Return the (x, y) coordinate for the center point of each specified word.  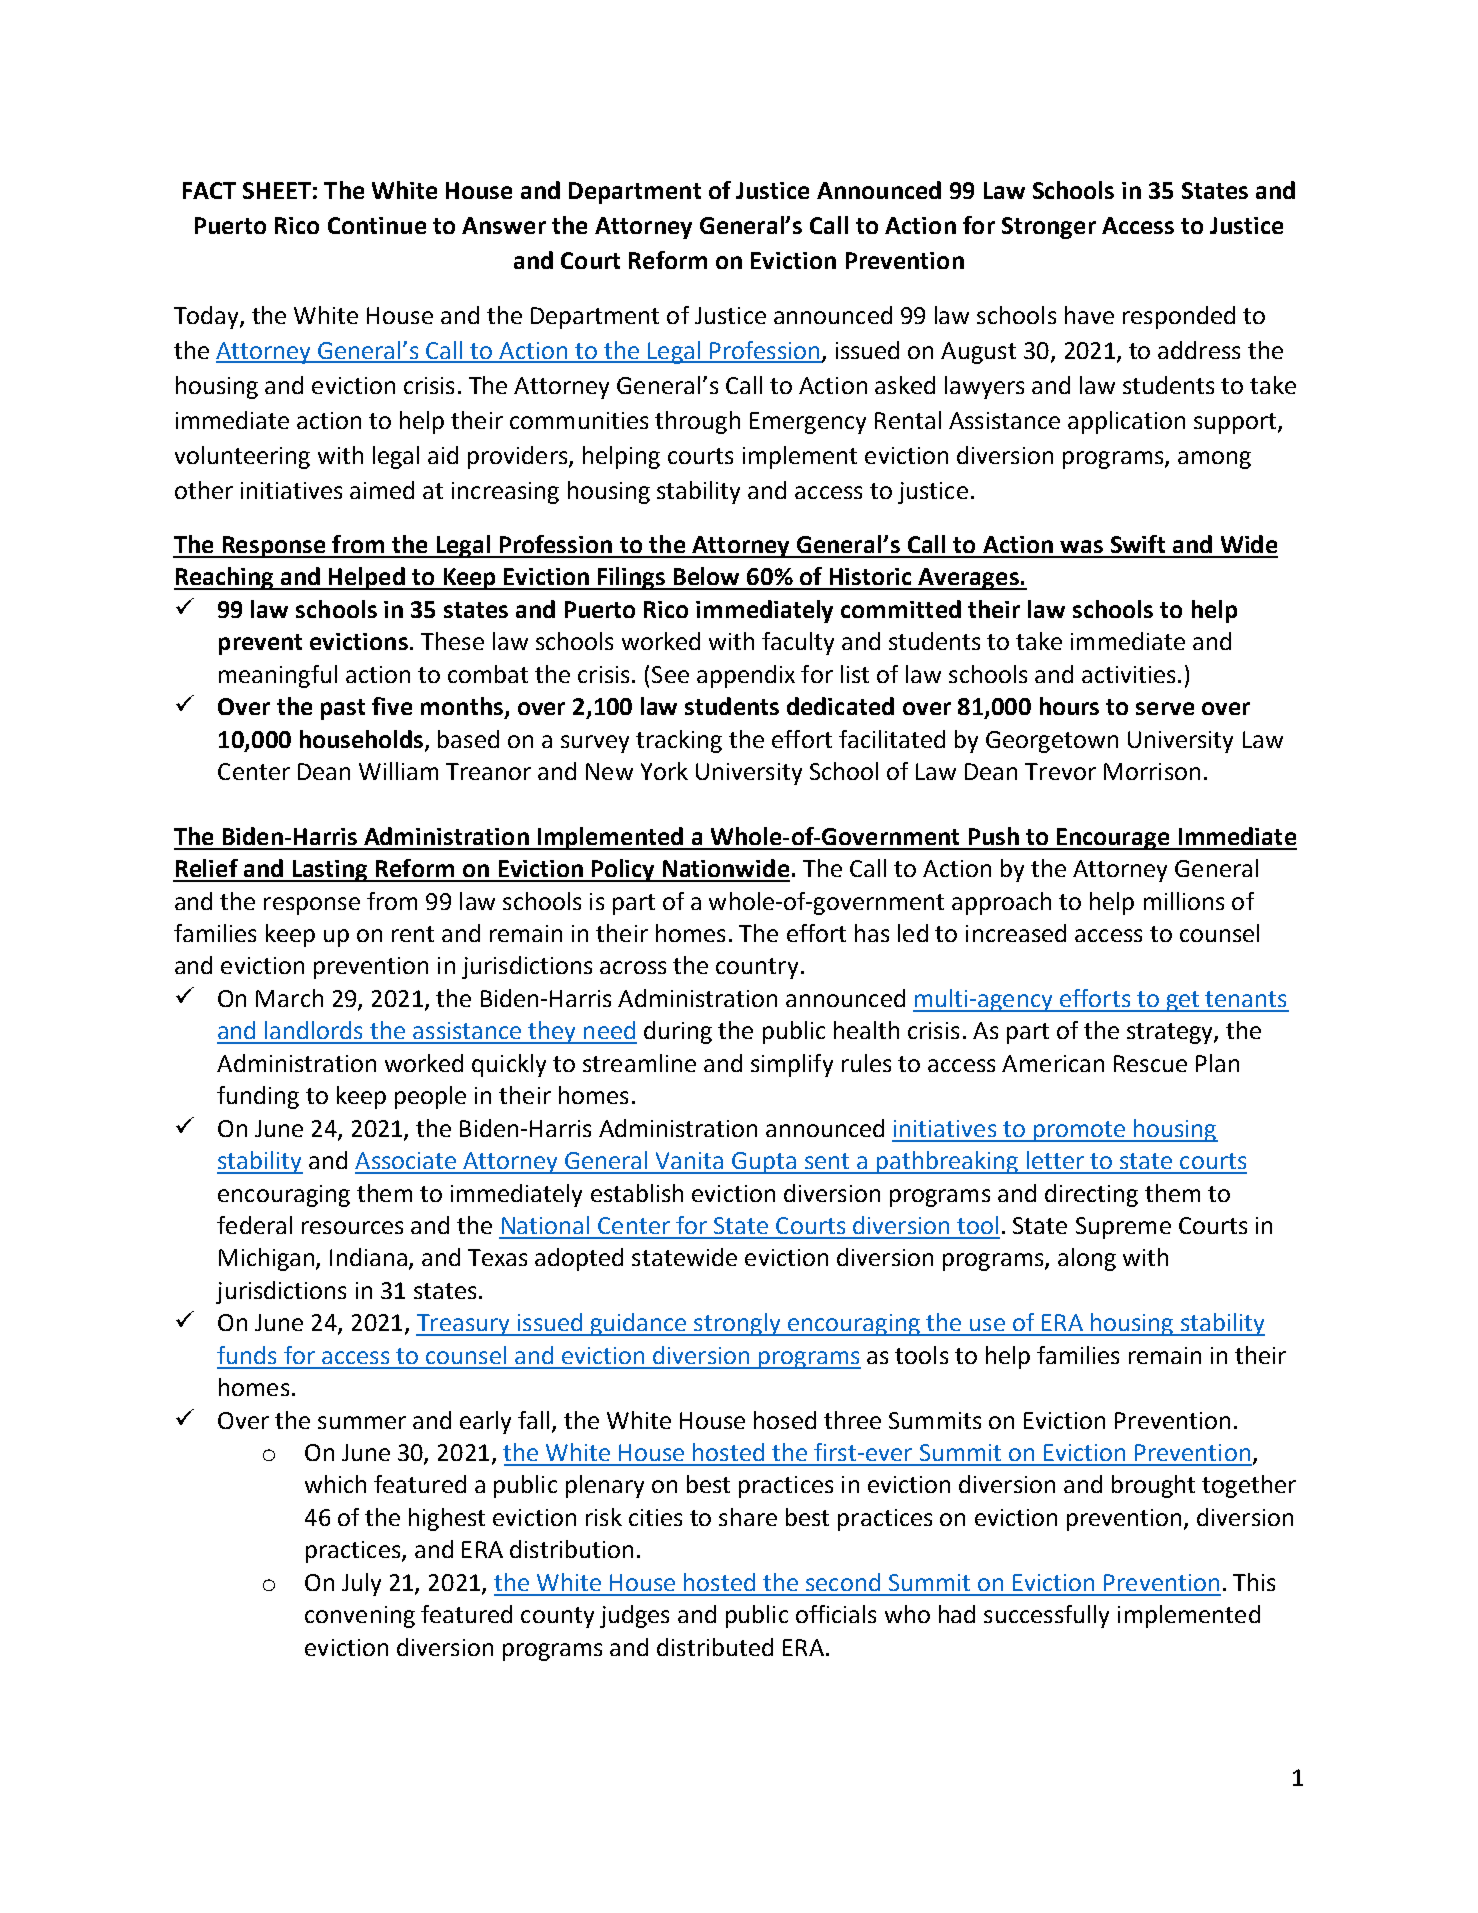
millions (1184, 901)
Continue (377, 225)
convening (360, 1617)
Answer (504, 225)
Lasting (330, 871)
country (757, 968)
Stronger (1049, 228)
